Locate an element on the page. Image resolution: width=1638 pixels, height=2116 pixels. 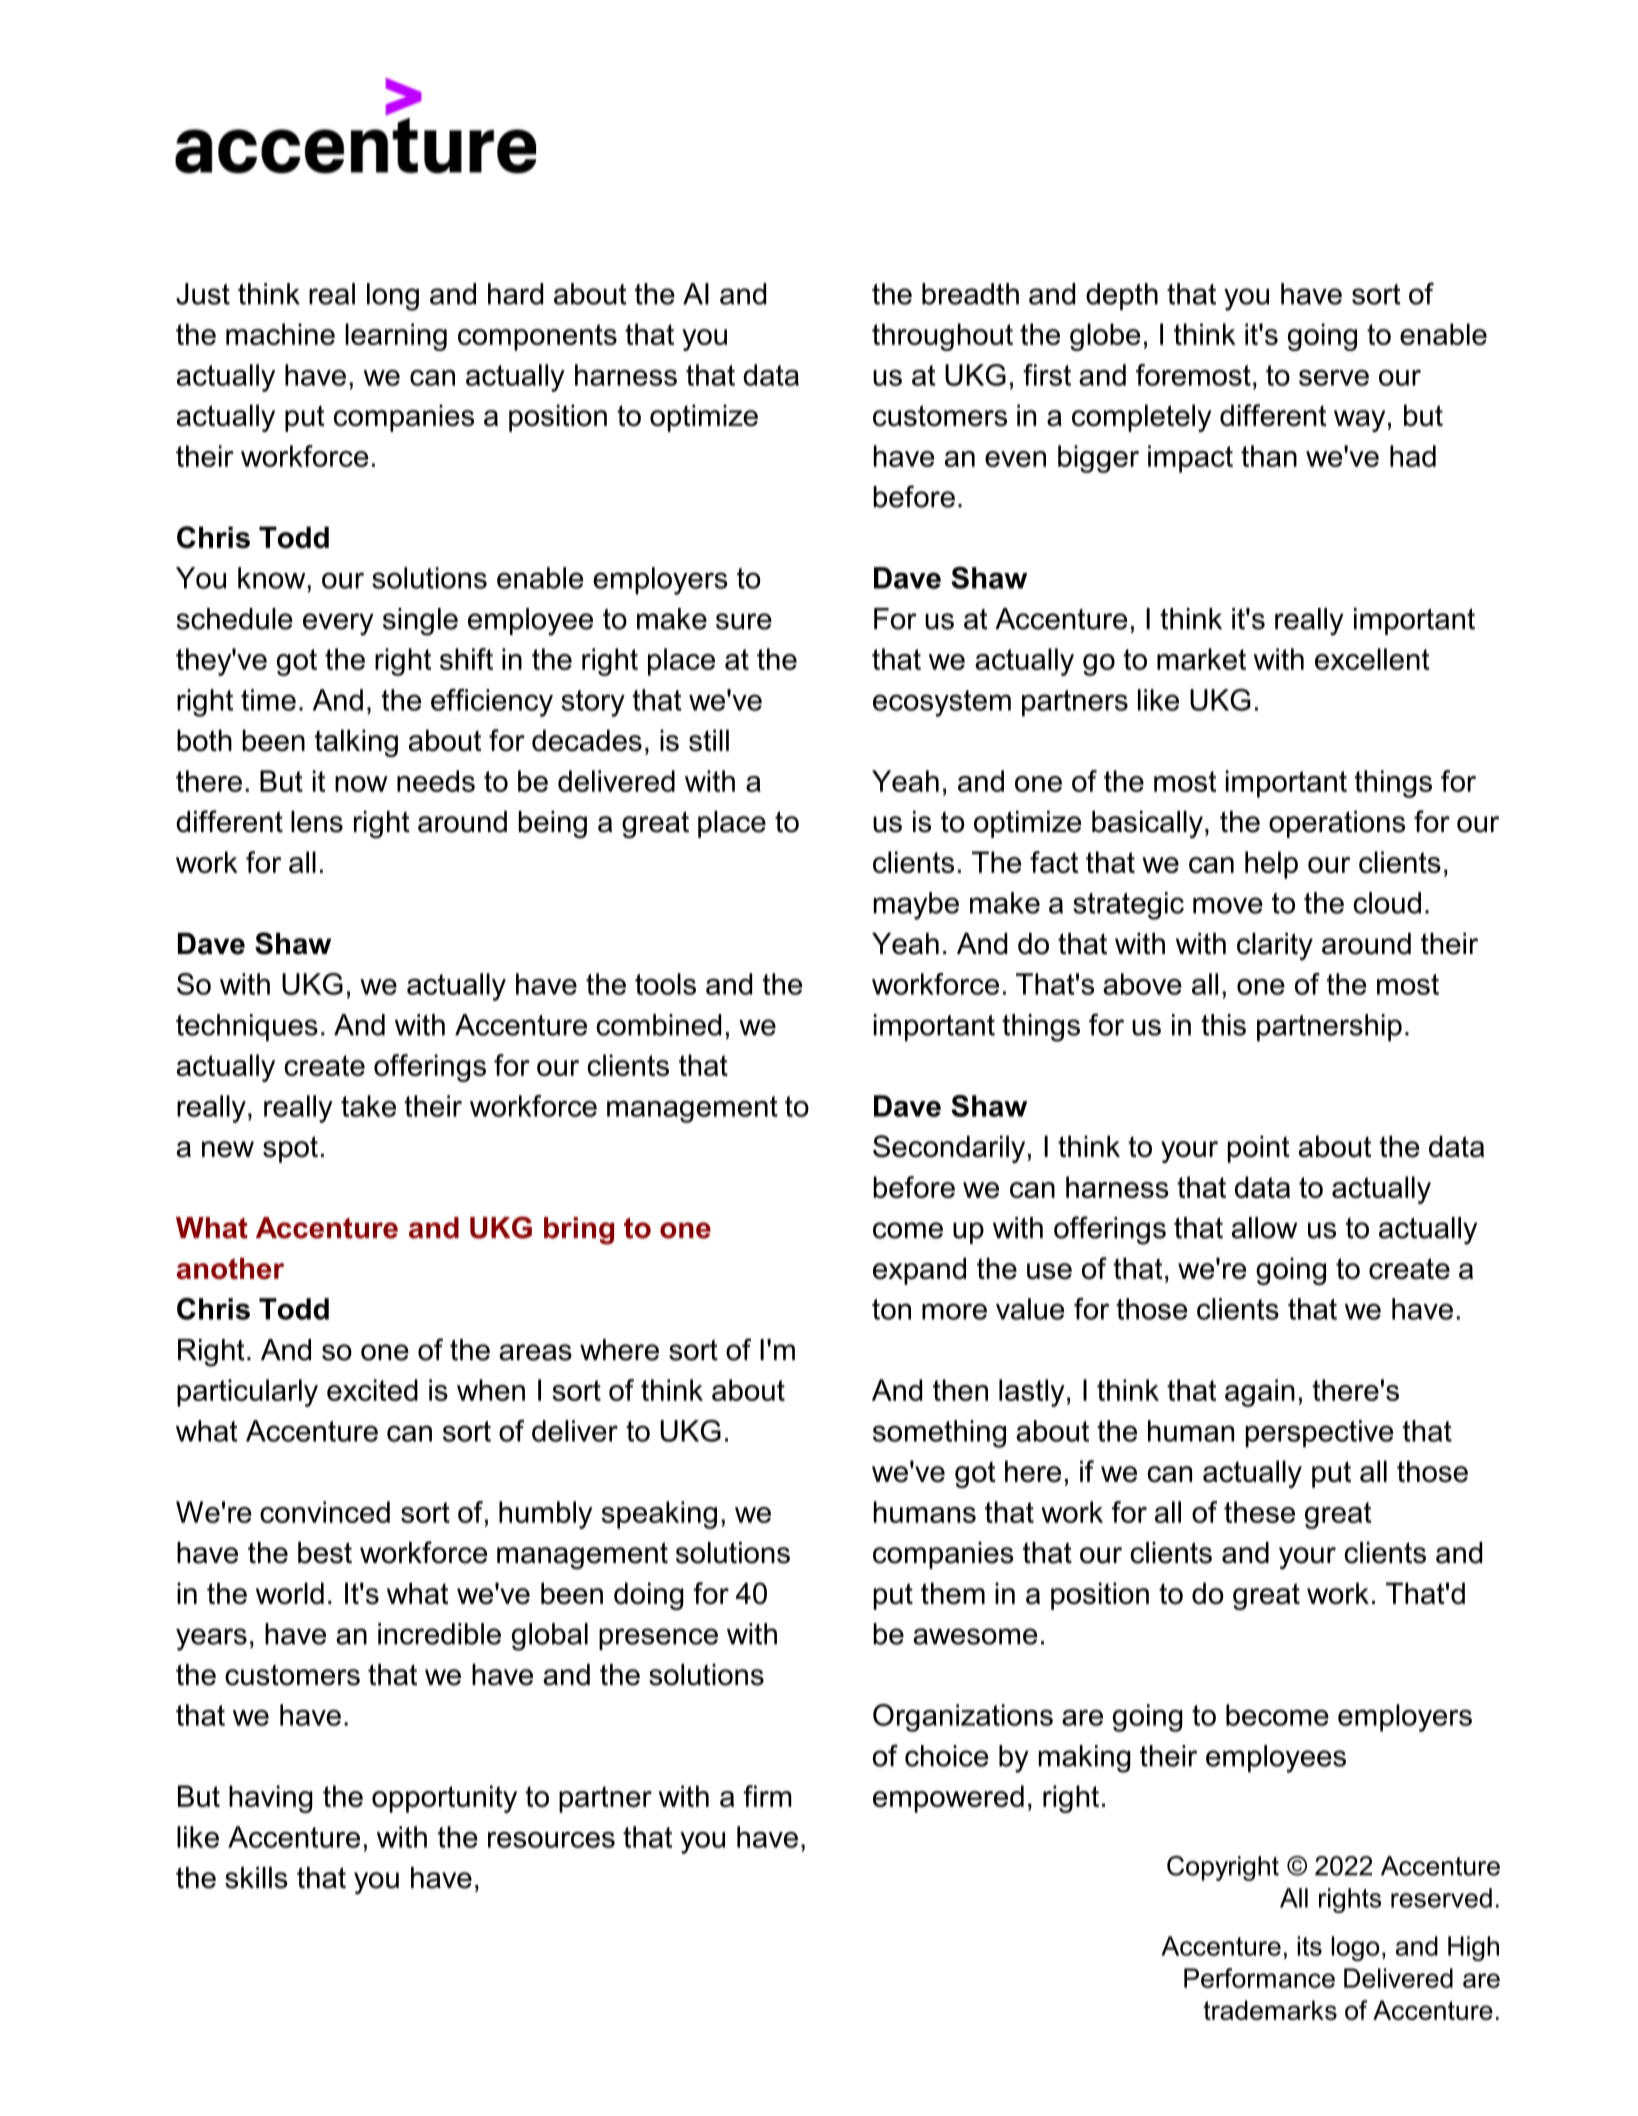
way is located at coordinates (1359, 421).
